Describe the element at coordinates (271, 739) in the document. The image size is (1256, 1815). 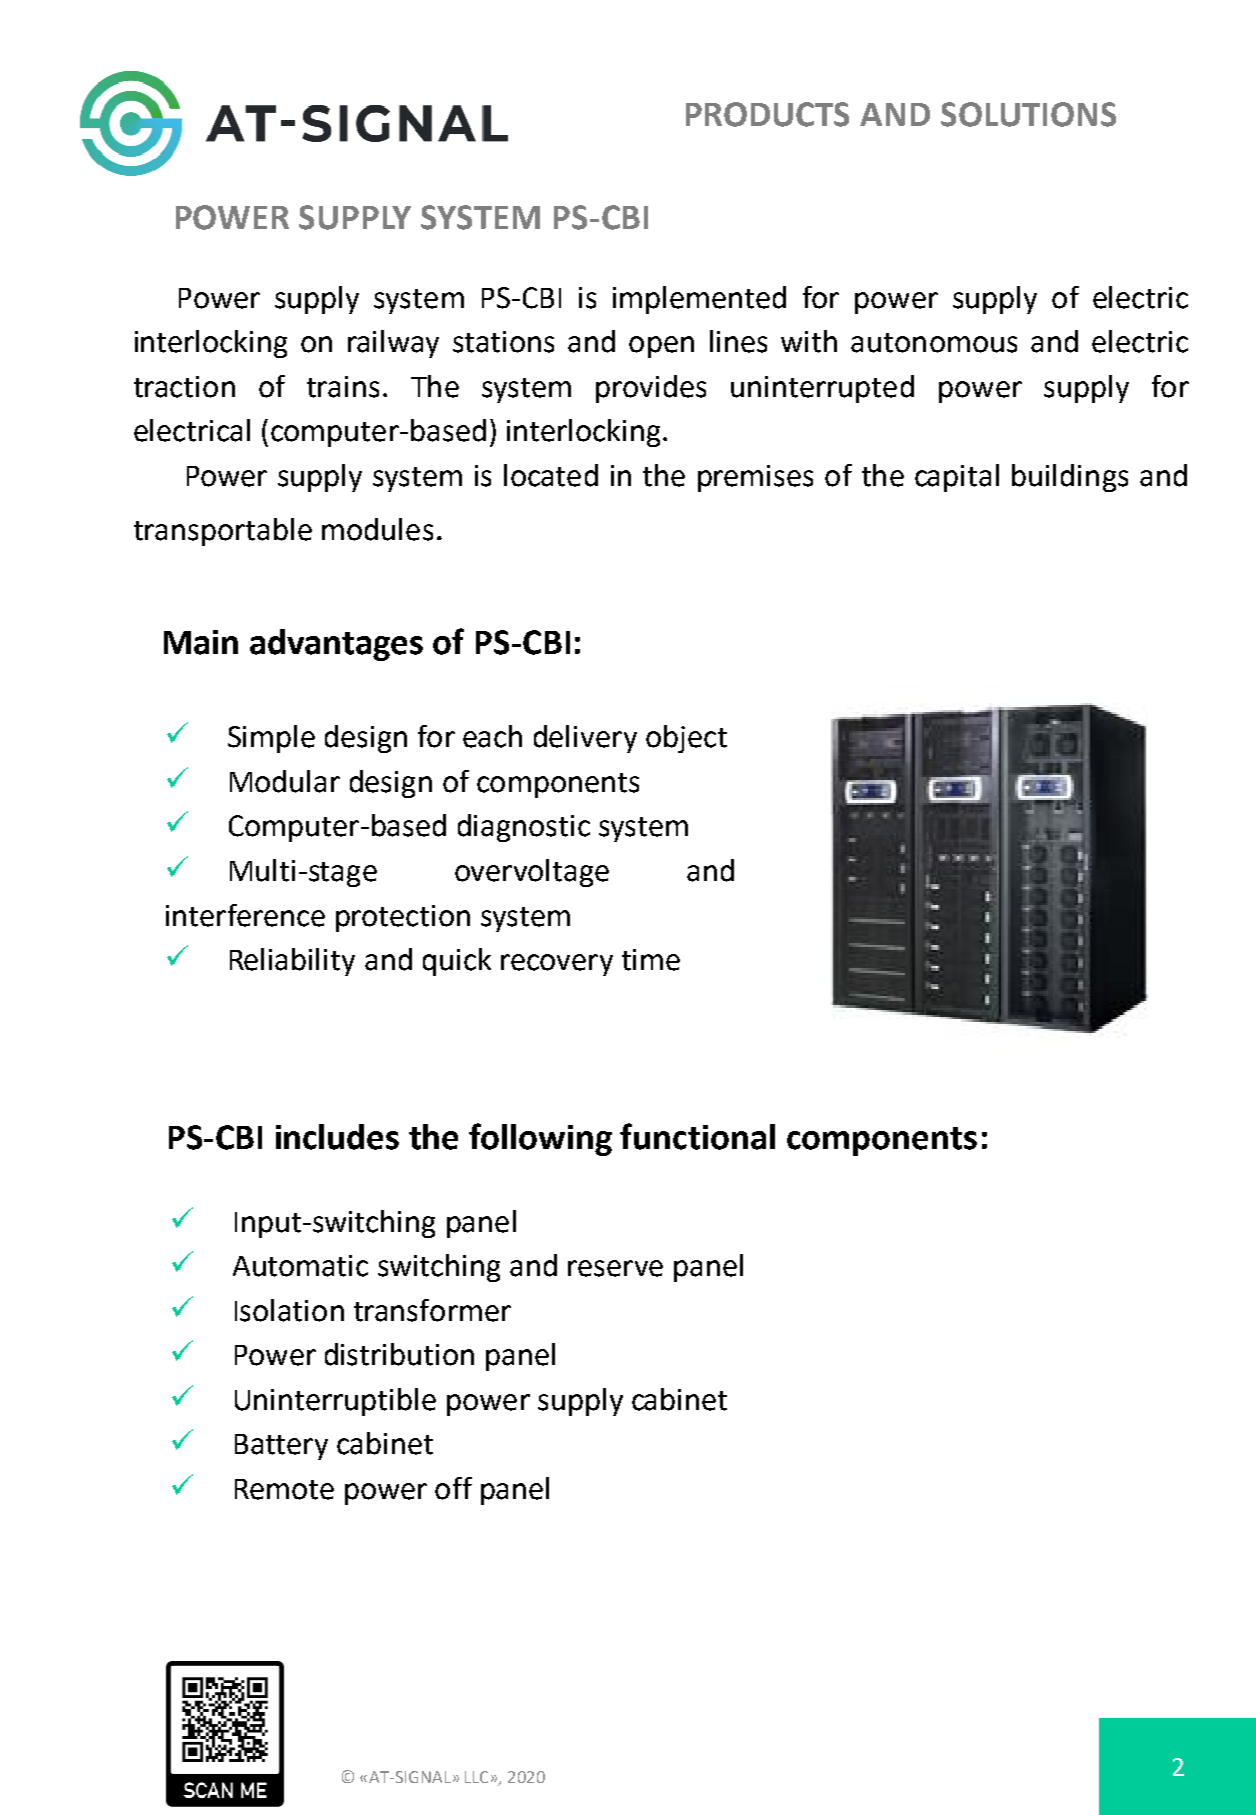
I see `Simple` at that location.
